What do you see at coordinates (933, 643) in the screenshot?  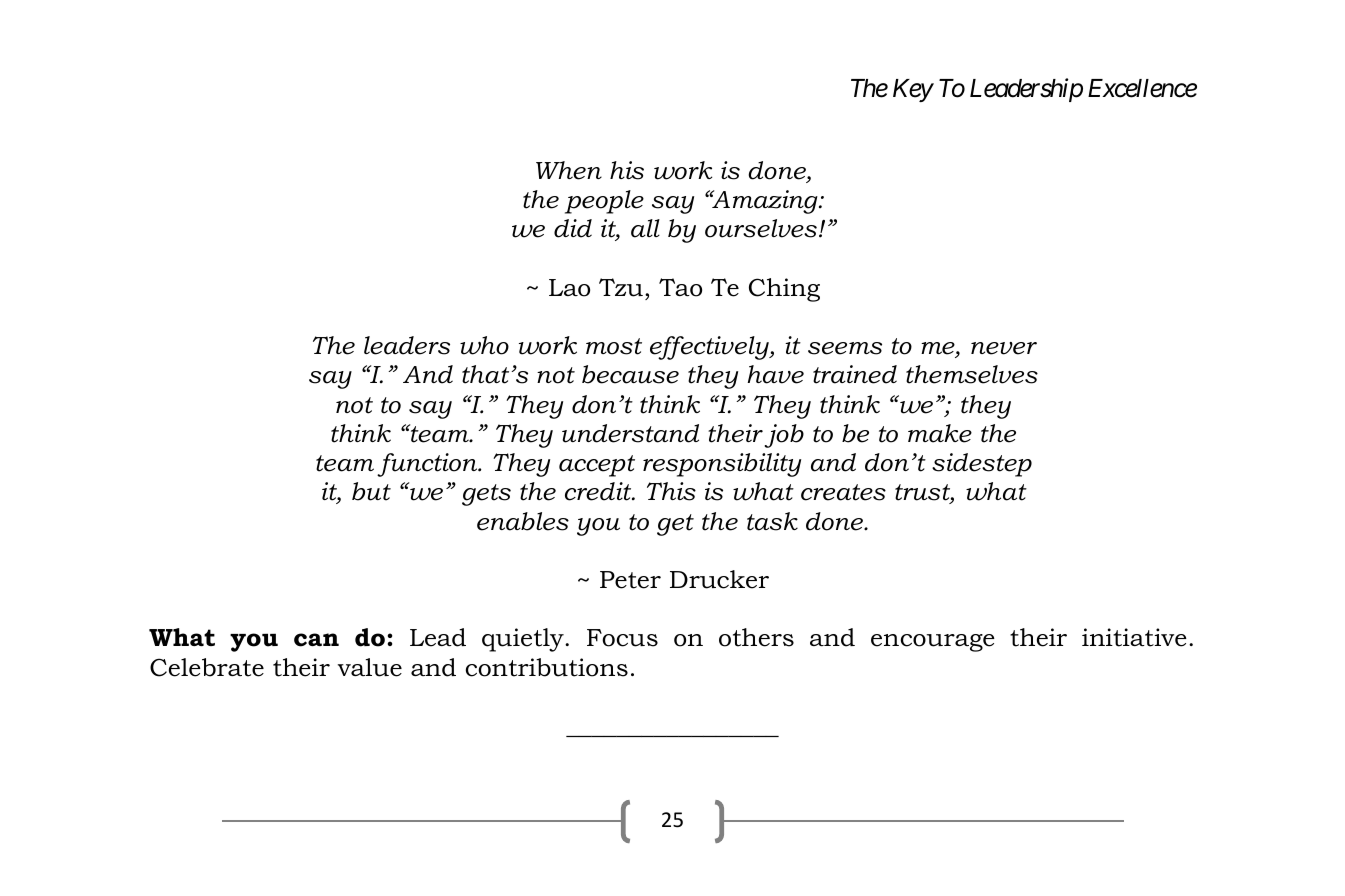 I see `encourage` at bounding box center [933, 643].
